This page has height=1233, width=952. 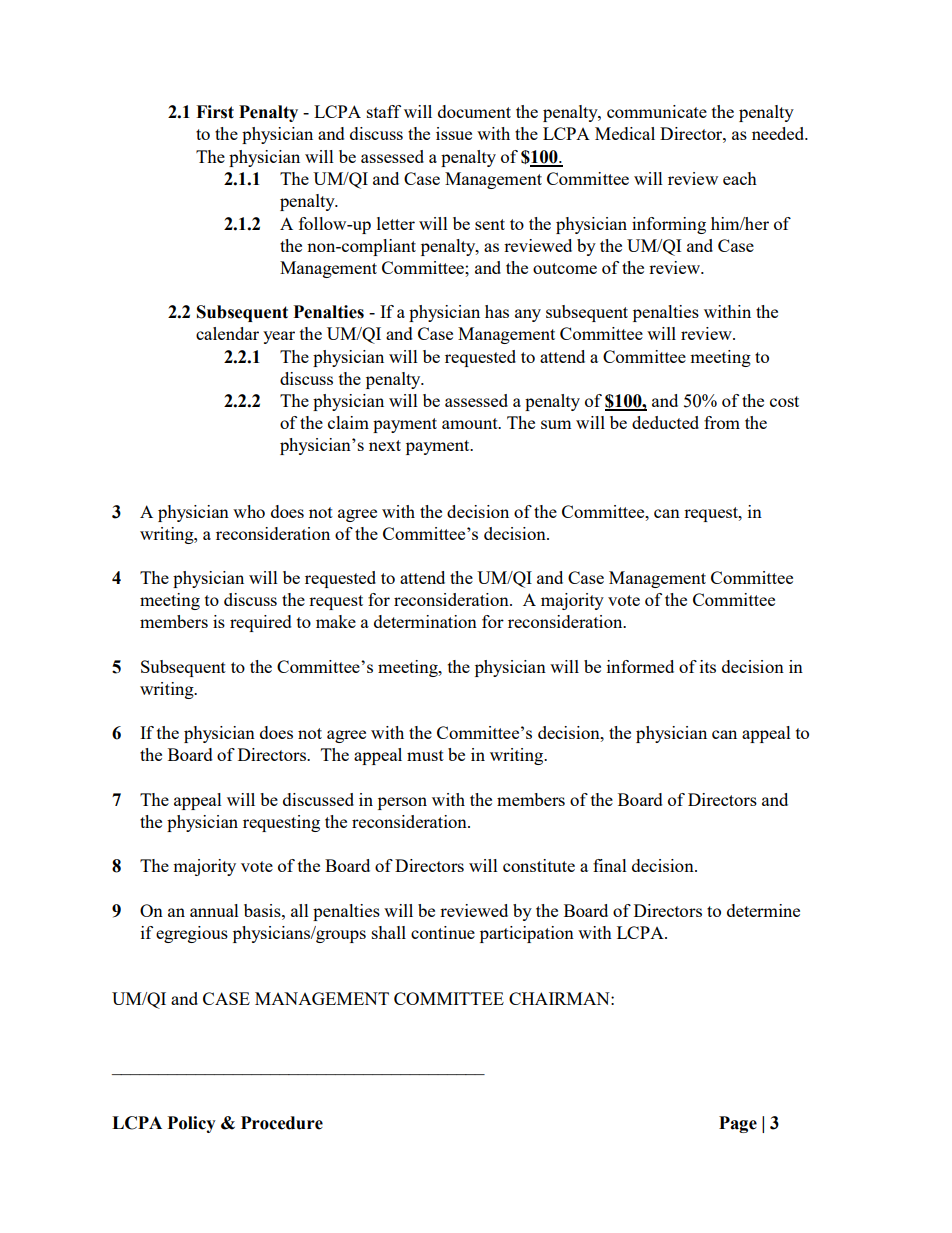 What do you see at coordinates (740, 178) in the page?
I see `each` at bounding box center [740, 178].
